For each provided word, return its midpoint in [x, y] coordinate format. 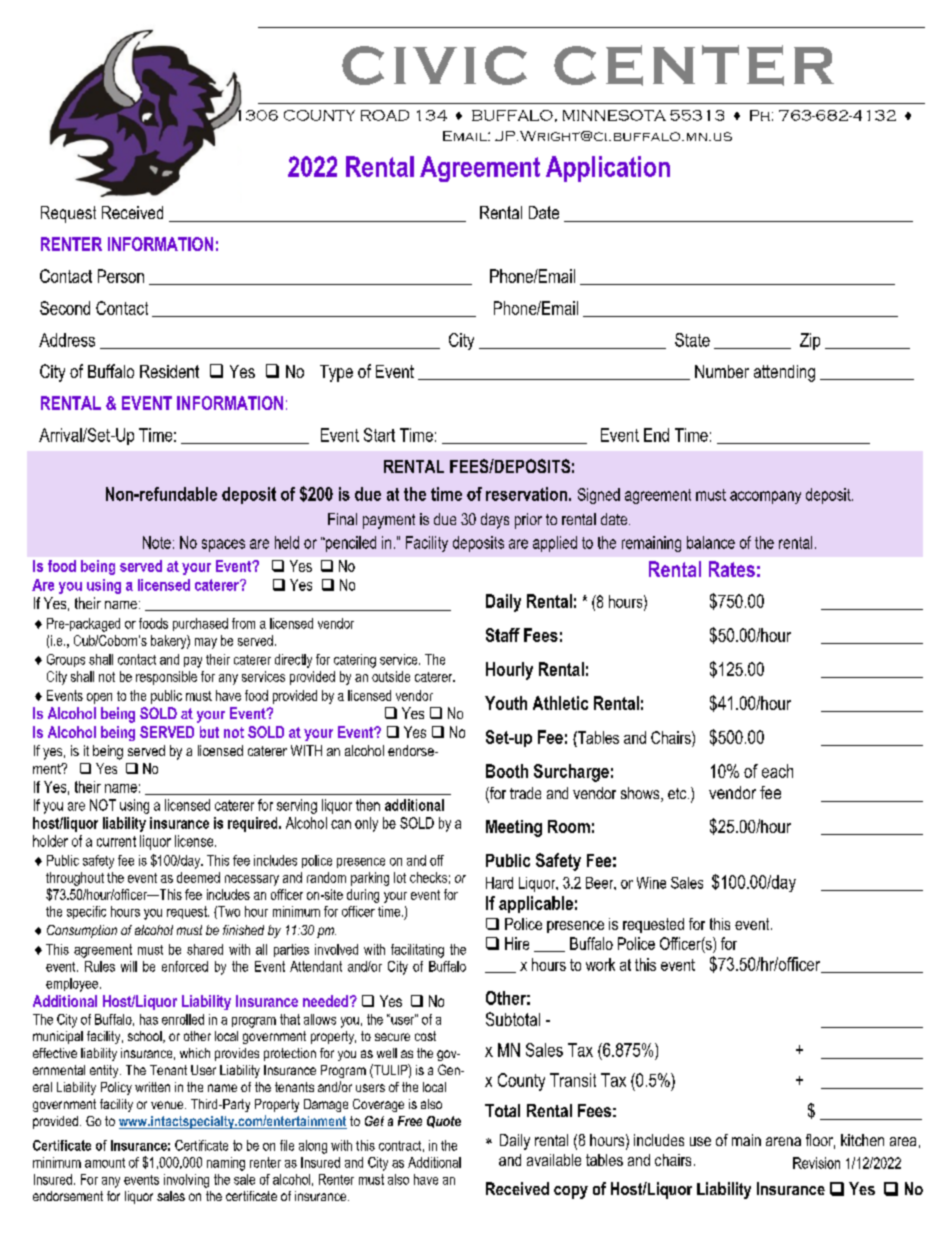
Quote [444, 1122]
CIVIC [434, 65]
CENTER [694, 65]
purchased [200, 624]
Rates [732, 569]
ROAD [385, 115]
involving [186, 1181]
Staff [503, 635]
